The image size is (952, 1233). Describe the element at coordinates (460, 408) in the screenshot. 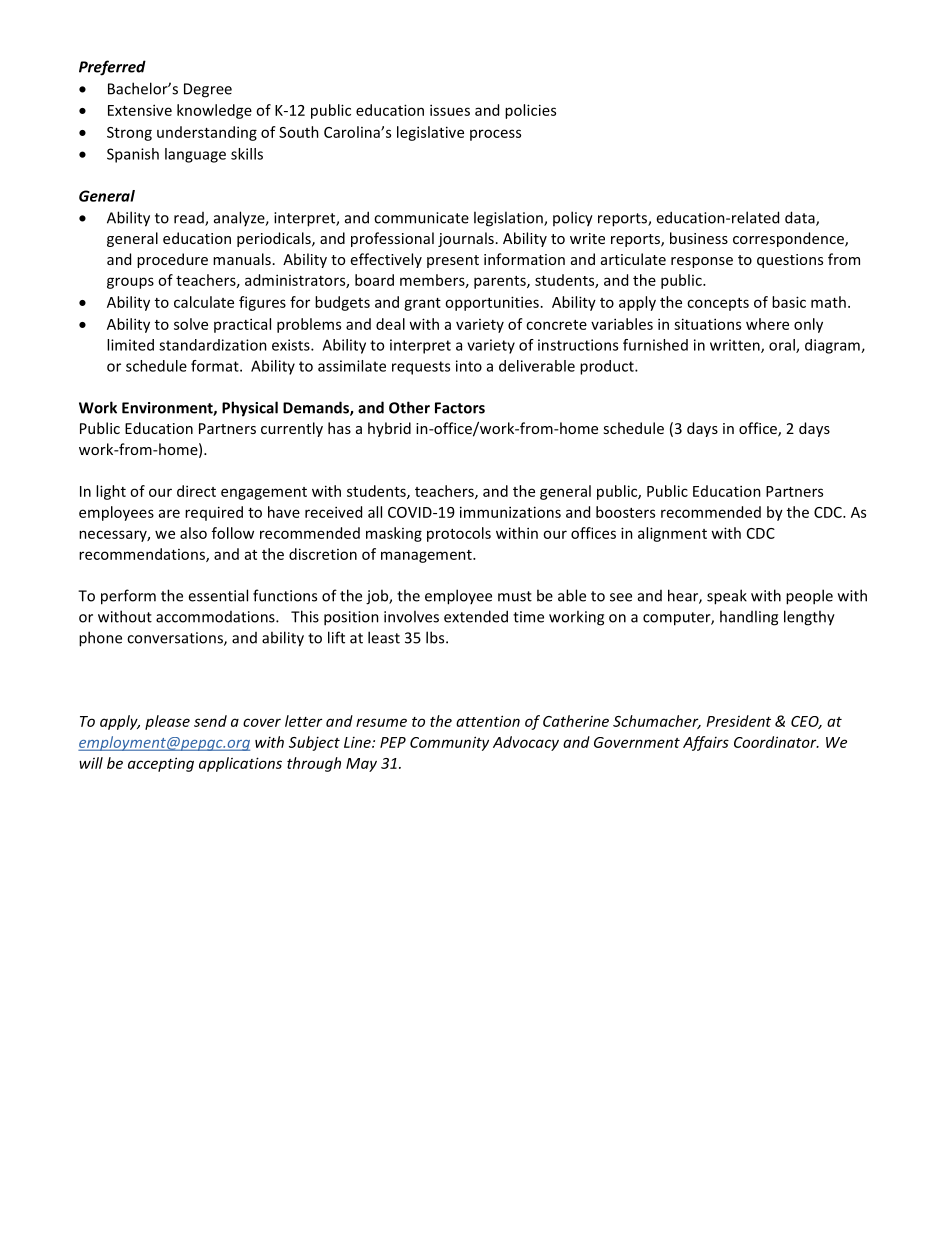

I see `Factors` at that location.
